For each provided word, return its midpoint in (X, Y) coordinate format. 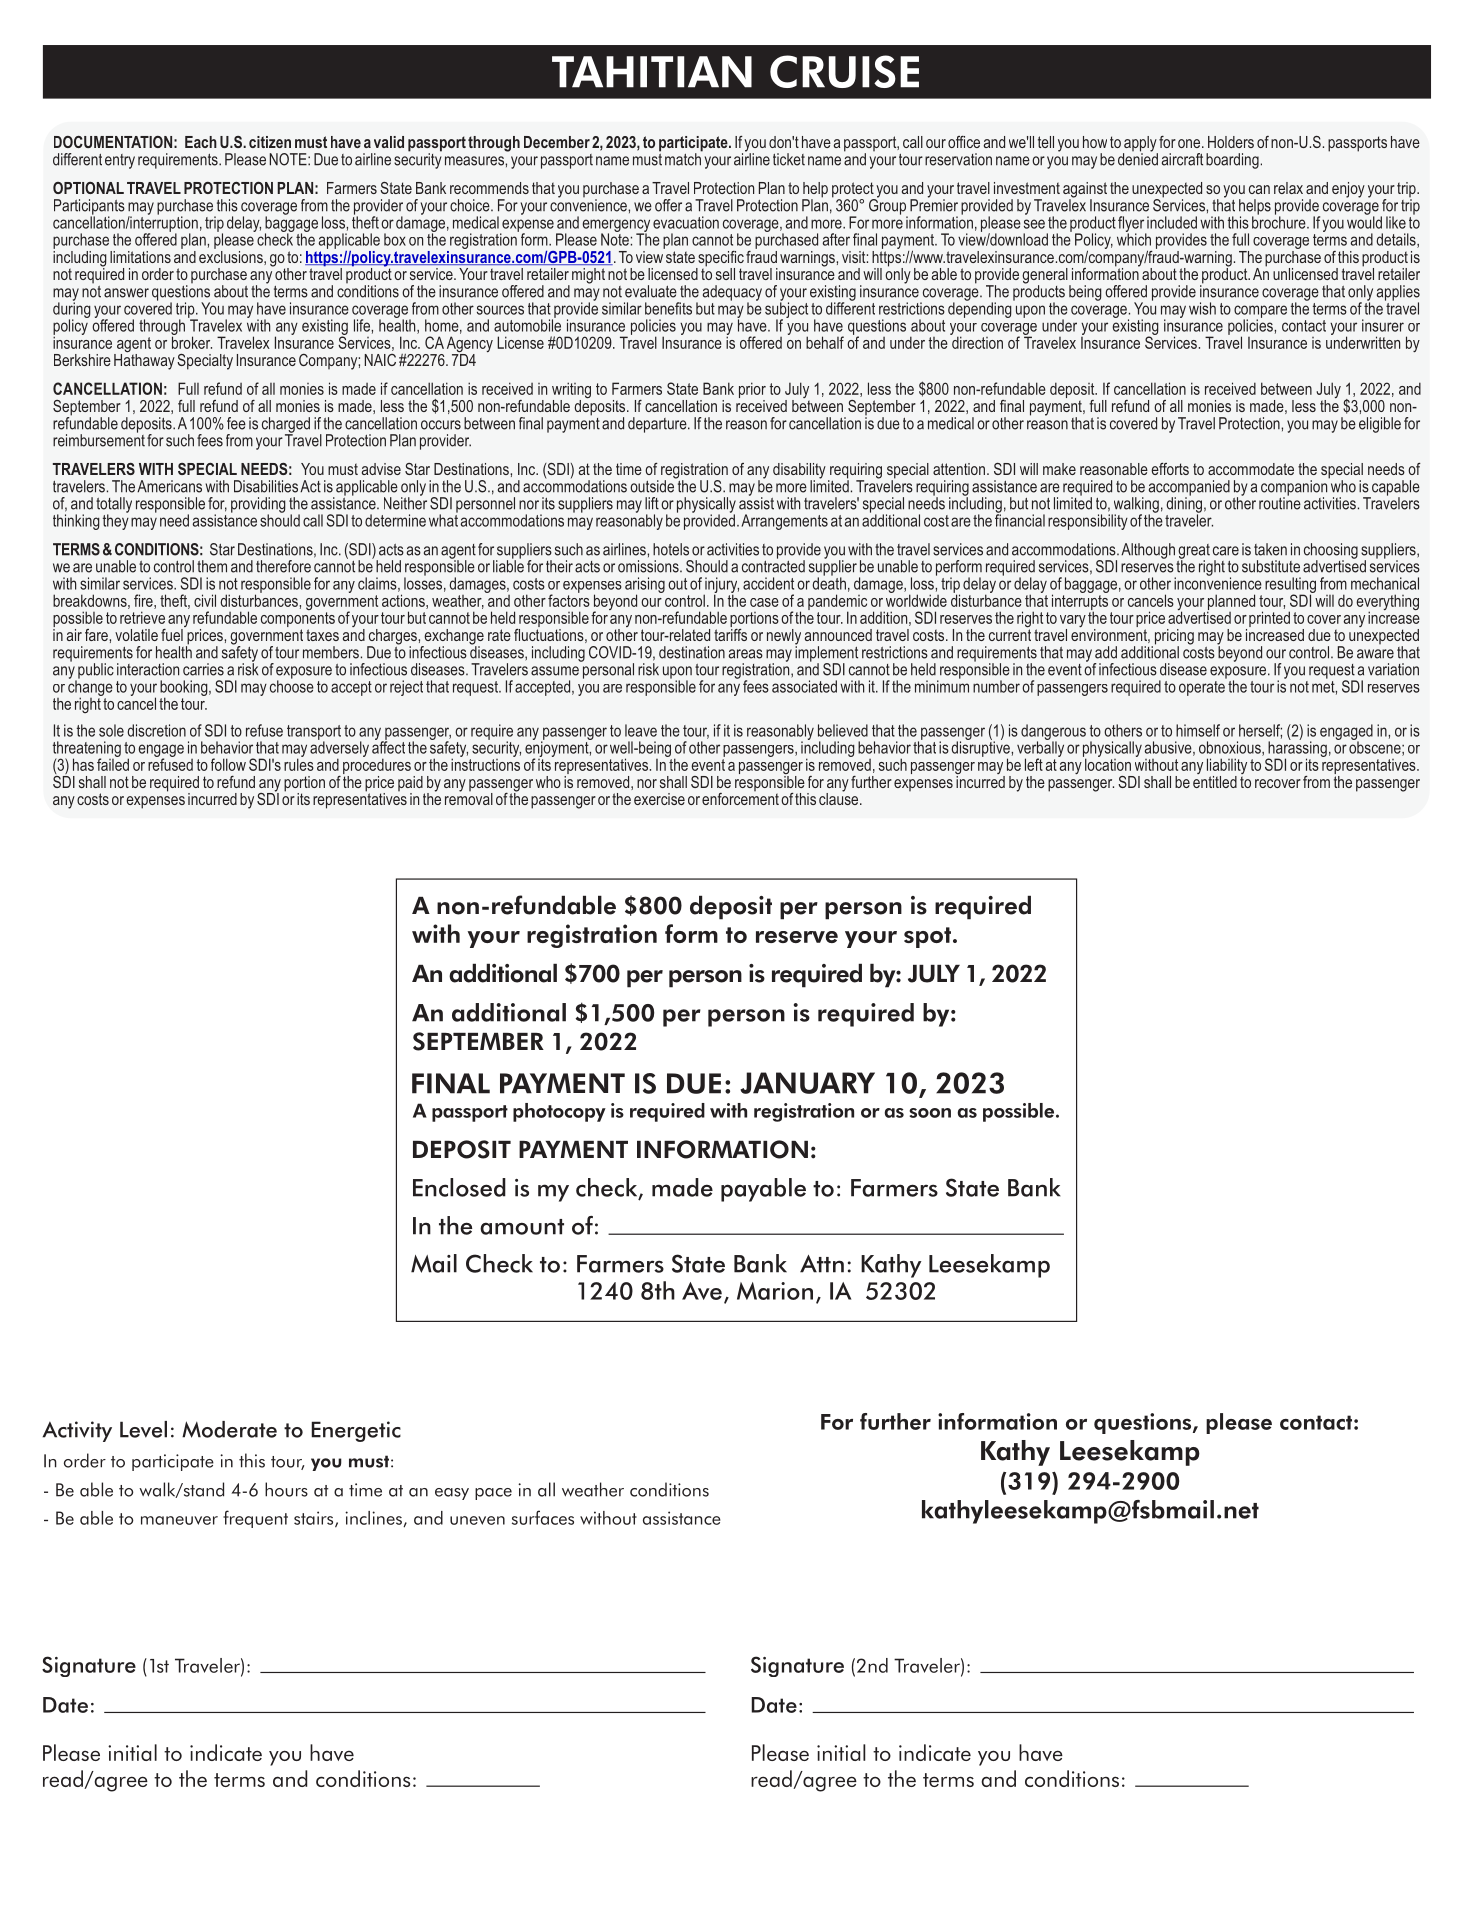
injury (721, 586)
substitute (1271, 566)
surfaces (543, 1517)
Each (201, 142)
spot (927, 937)
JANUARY (807, 1083)
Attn (822, 1264)
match (684, 158)
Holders (1231, 142)
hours (286, 1489)
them (212, 566)
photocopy (559, 1112)
